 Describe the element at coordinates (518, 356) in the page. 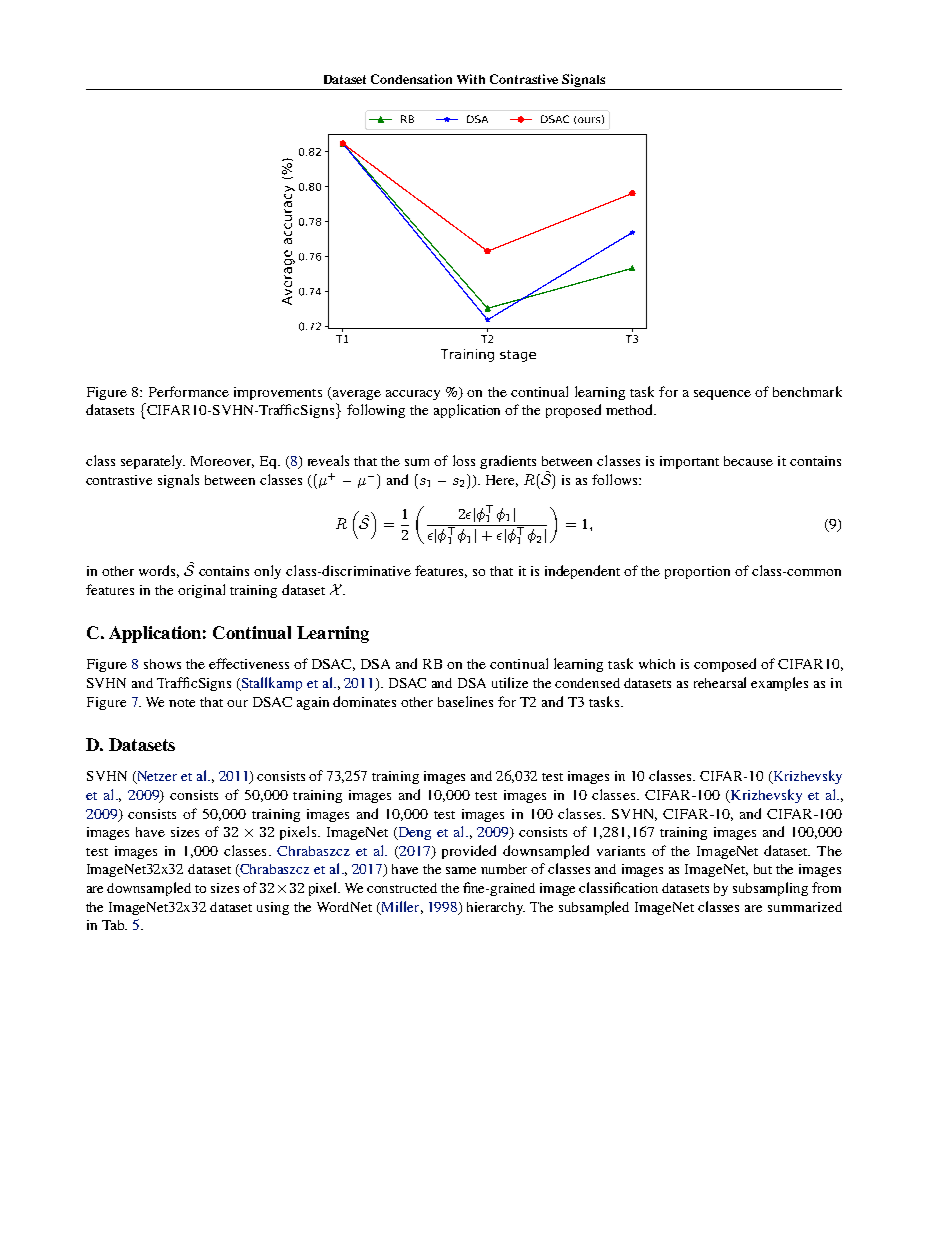

I see `stage` at that location.
